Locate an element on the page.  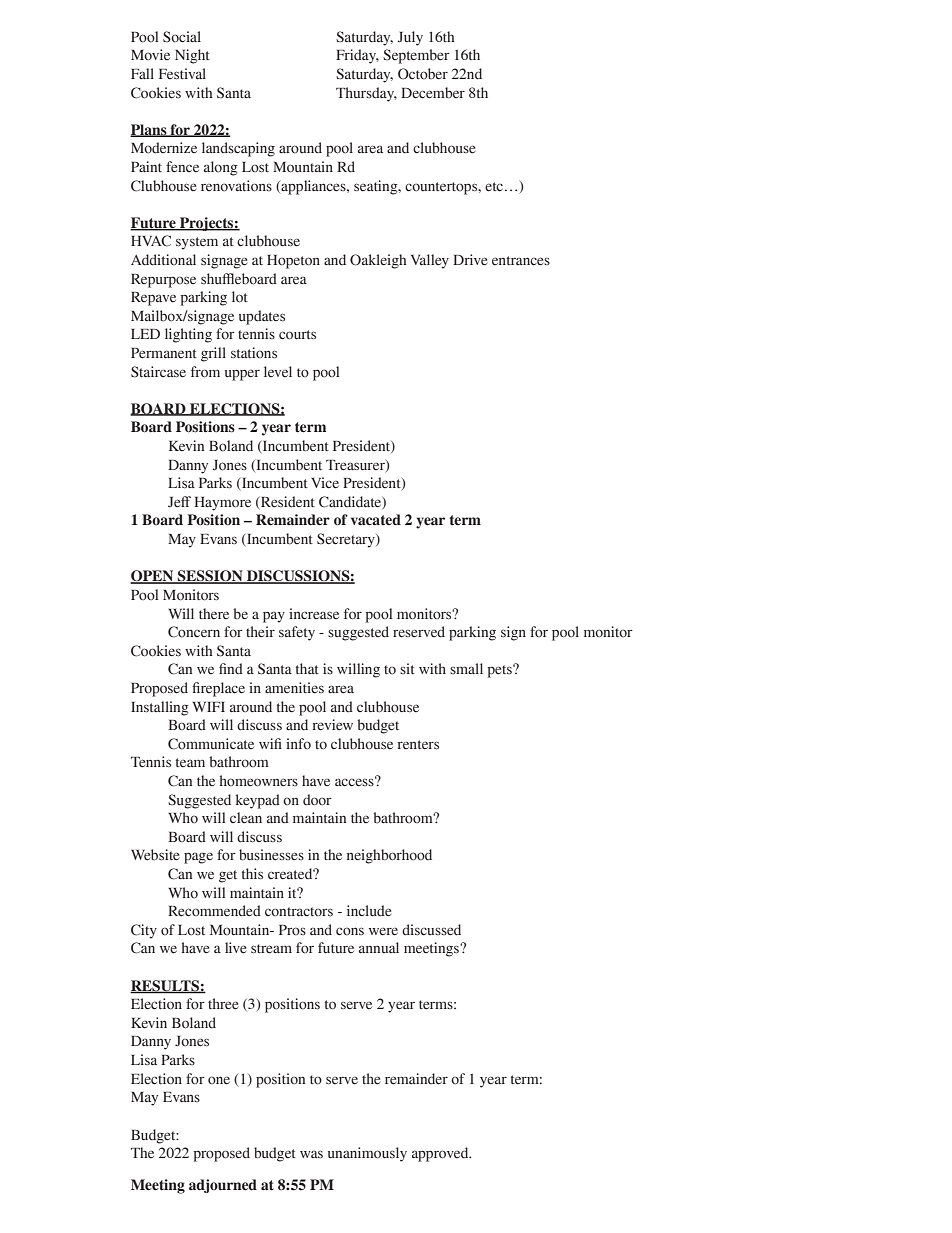
Festival is located at coordinates (182, 74).
